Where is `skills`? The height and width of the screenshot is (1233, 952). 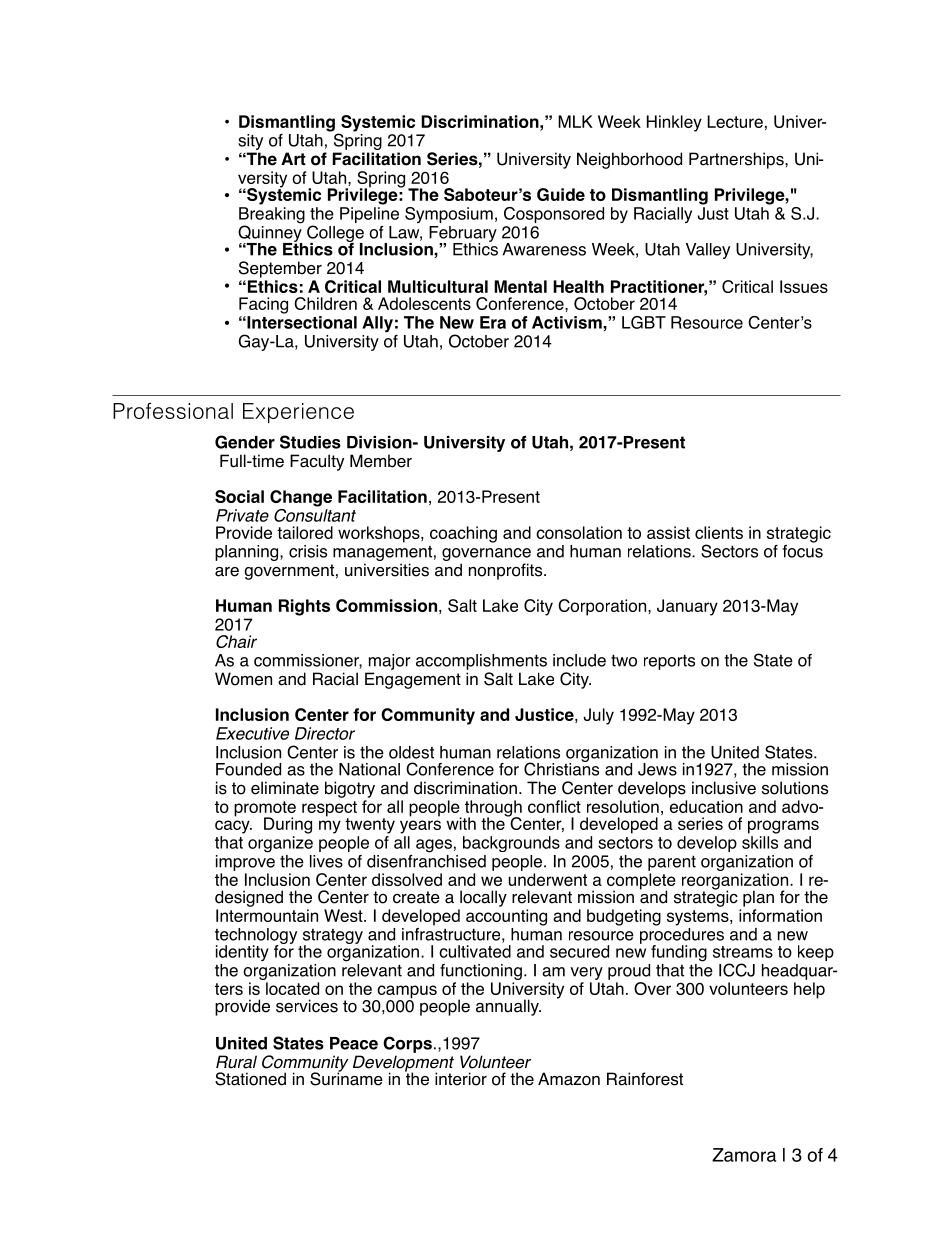 skills is located at coordinates (760, 842).
